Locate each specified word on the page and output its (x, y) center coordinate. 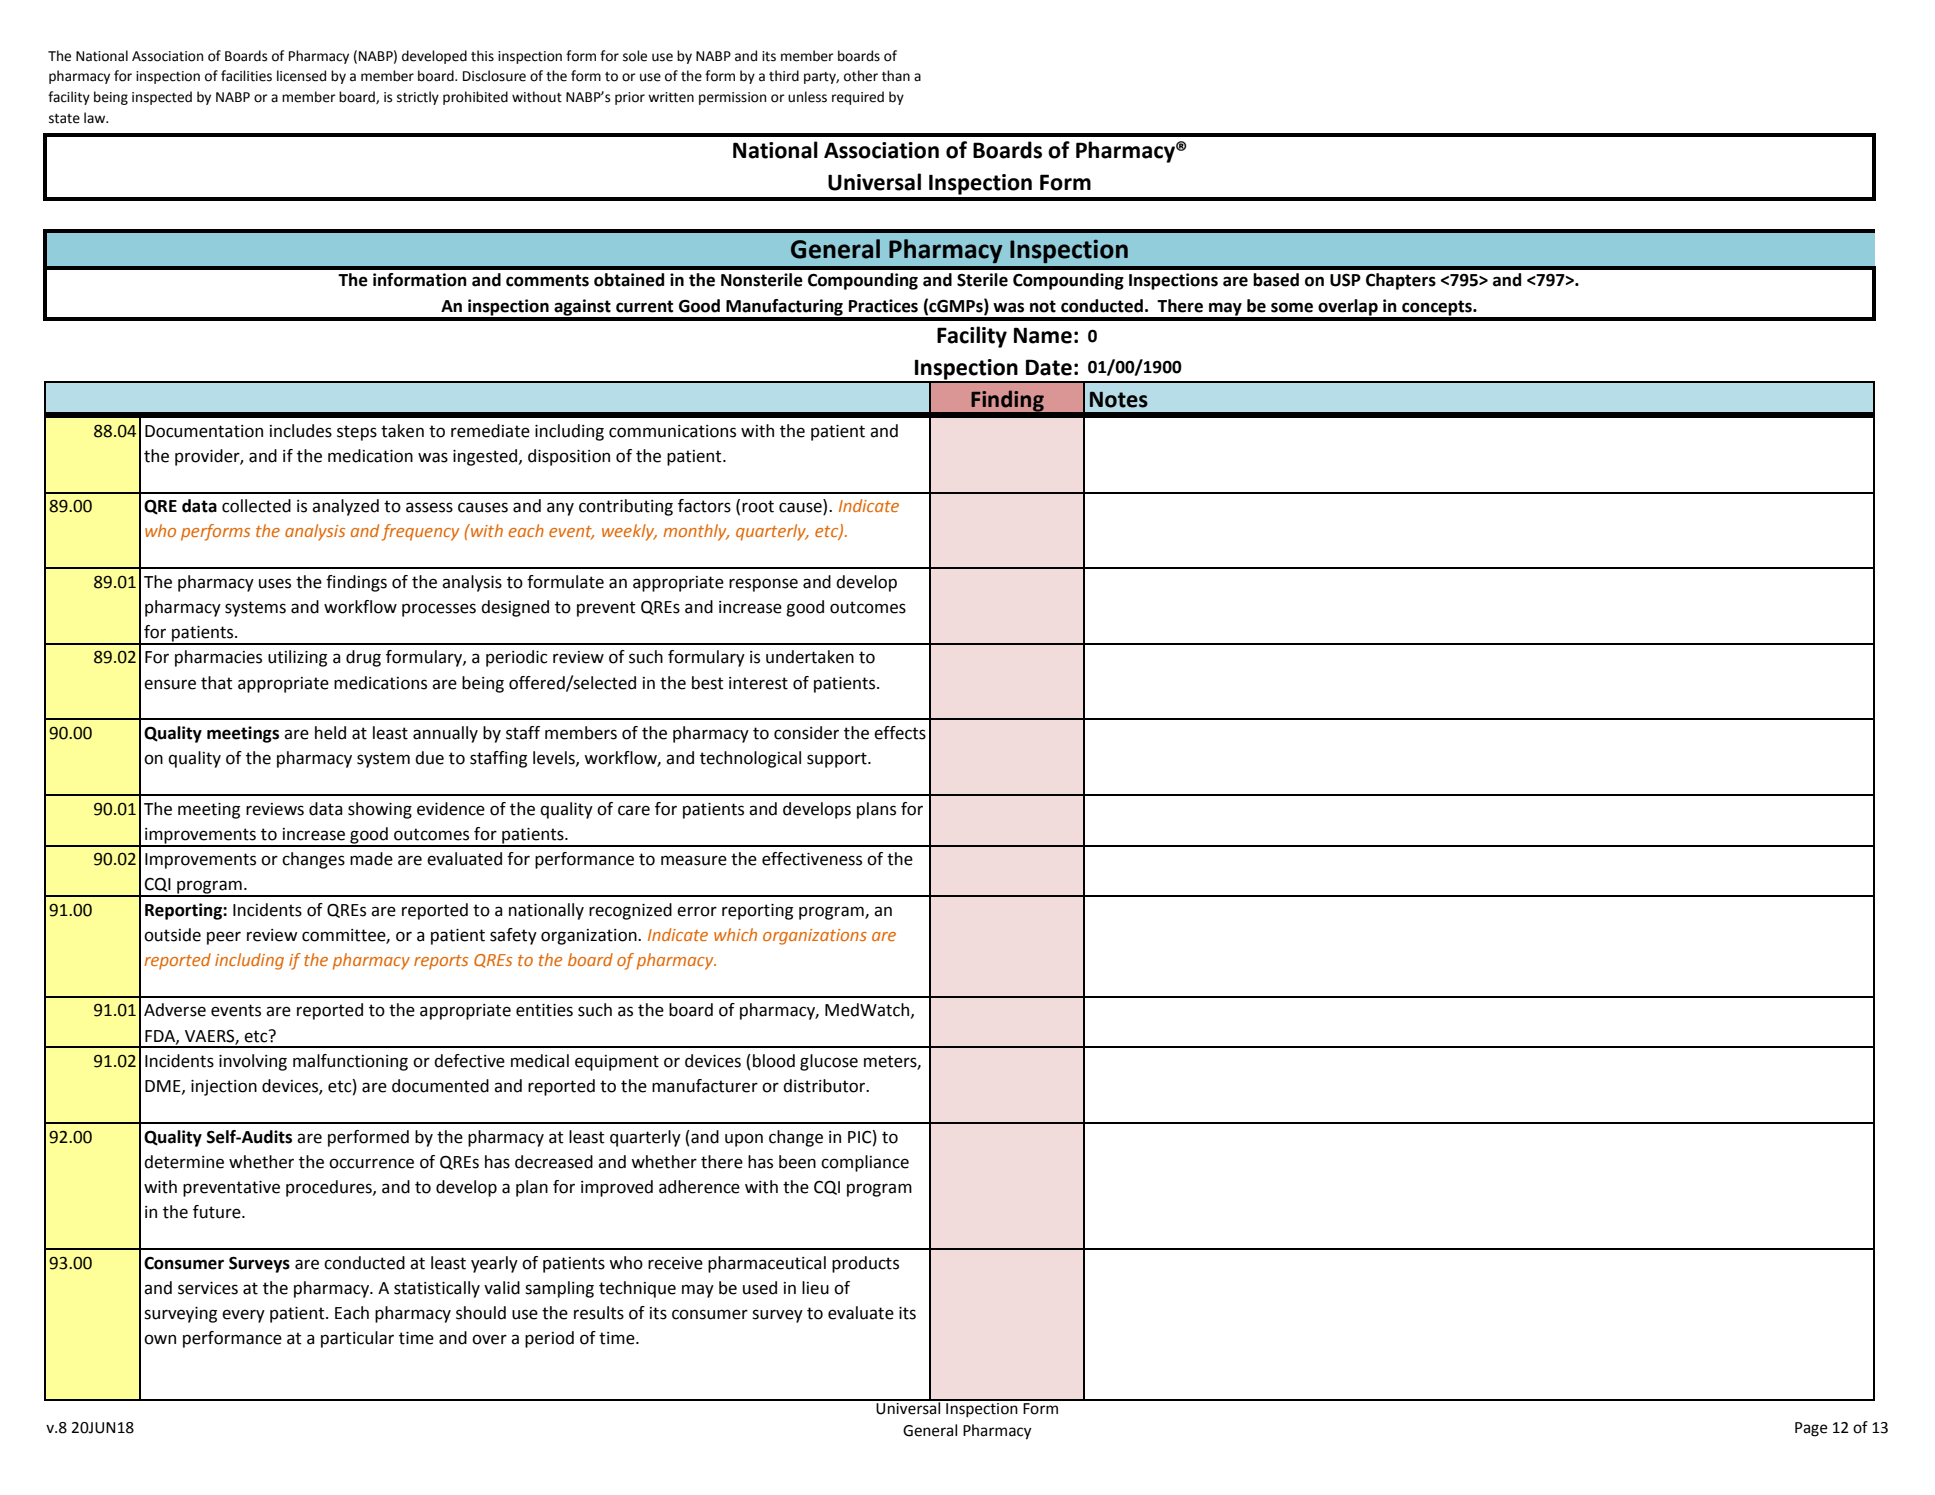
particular (357, 1339)
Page (1811, 1429)
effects (900, 733)
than (896, 76)
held (330, 733)
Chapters (1401, 281)
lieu (815, 1288)
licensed (301, 76)
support (838, 760)
